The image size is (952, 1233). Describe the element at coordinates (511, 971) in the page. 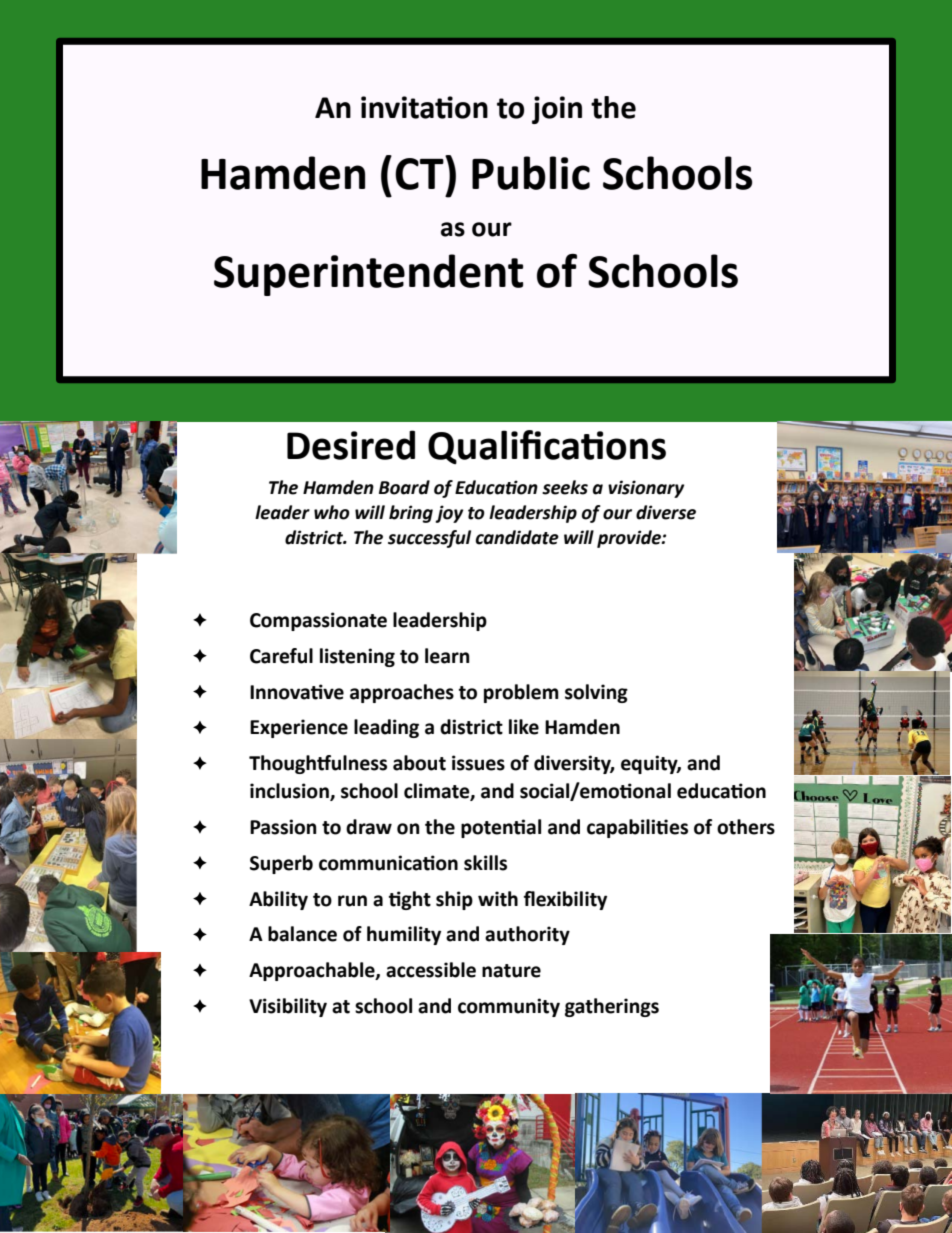

I see `nature` at that location.
